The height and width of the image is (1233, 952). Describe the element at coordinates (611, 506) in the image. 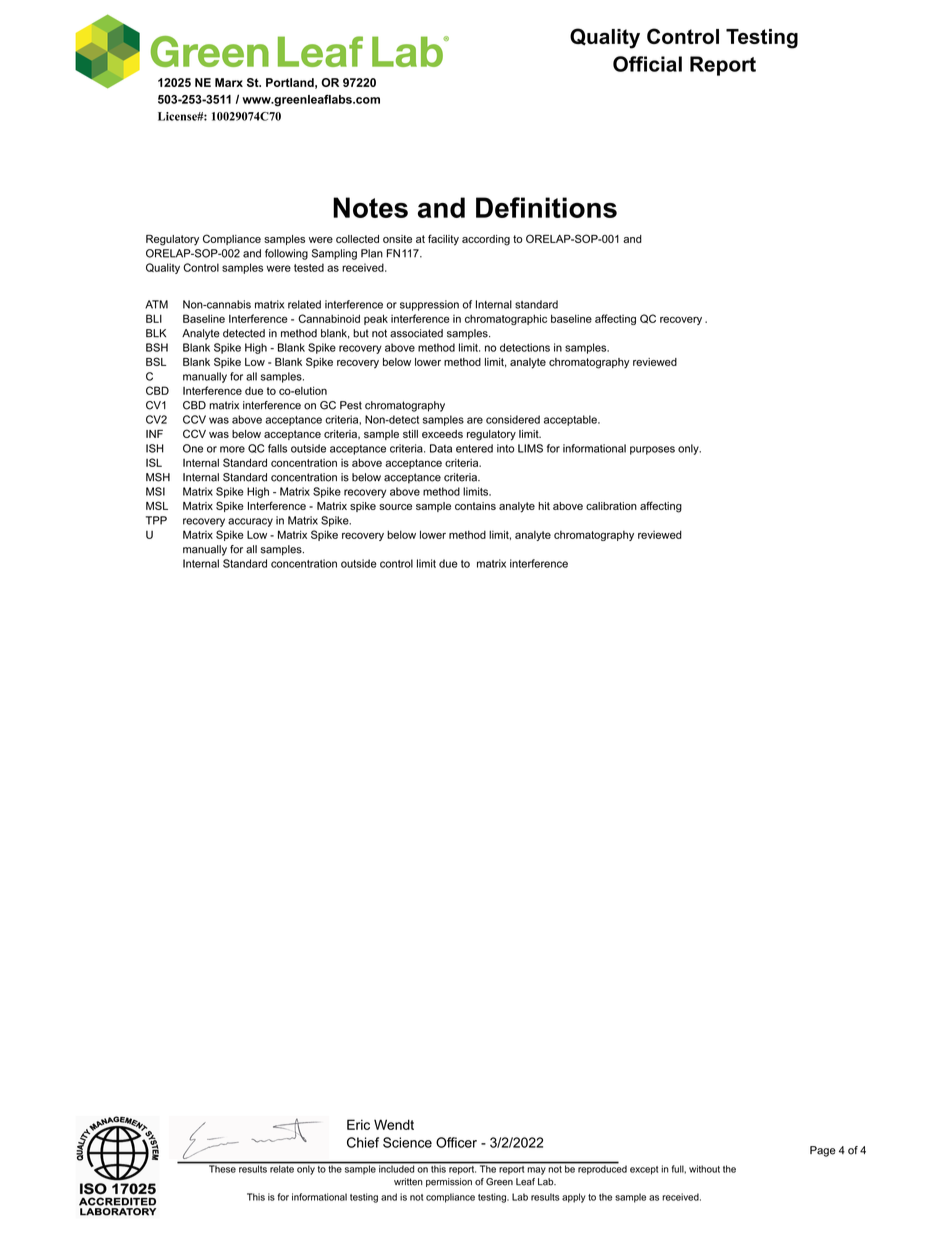

I see `calibration` at that location.
